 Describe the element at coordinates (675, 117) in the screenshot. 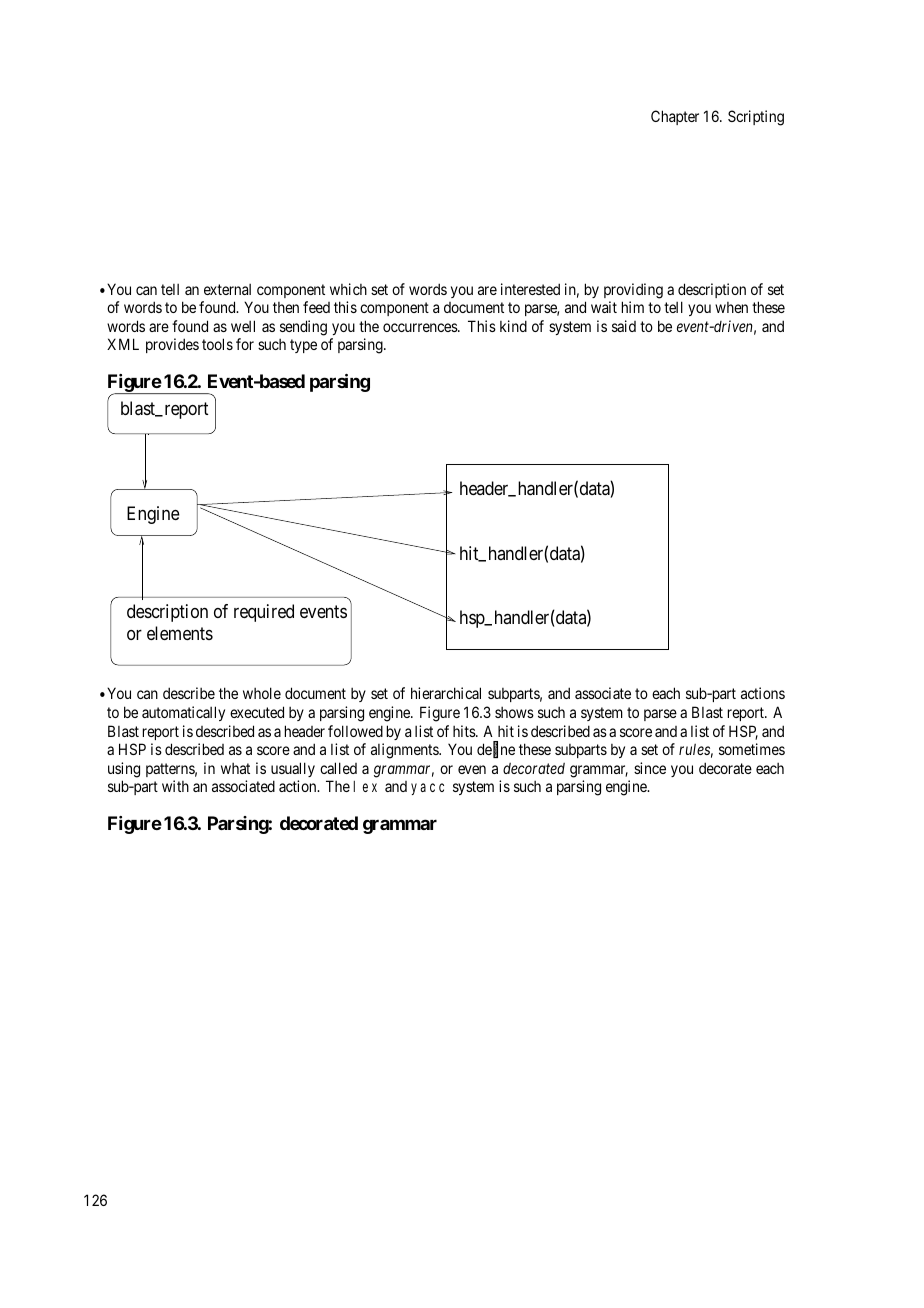

I see `Chapter` at that location.
